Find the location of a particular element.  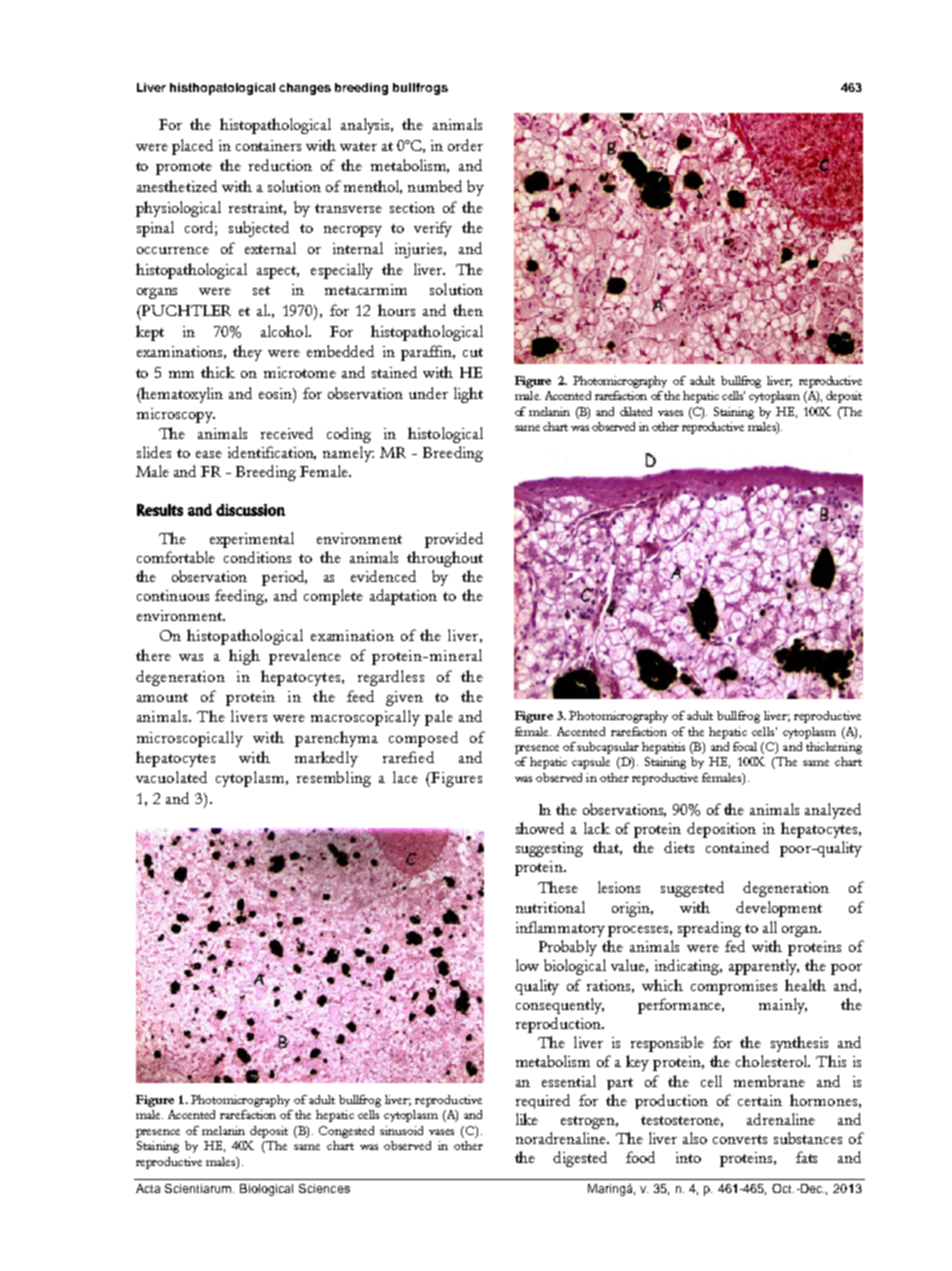

histological is located at coordinates (445, 435).
